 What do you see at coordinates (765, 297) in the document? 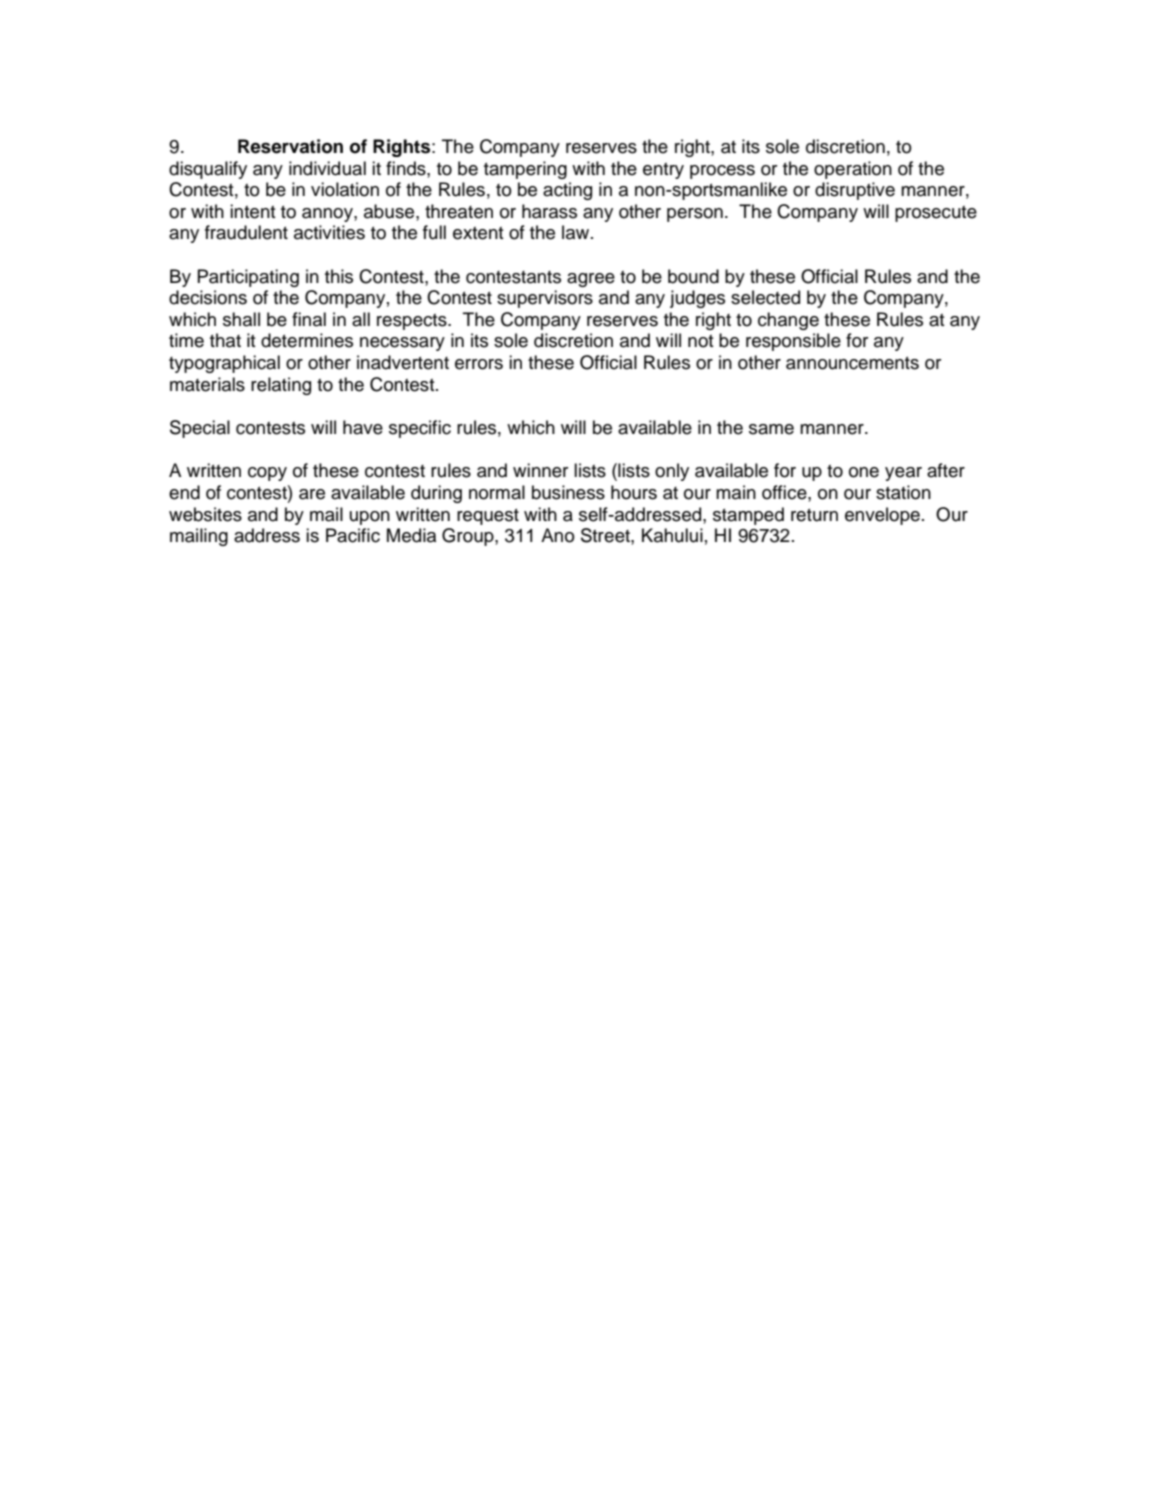
I see `selected` at bounding box center [765, 297].
